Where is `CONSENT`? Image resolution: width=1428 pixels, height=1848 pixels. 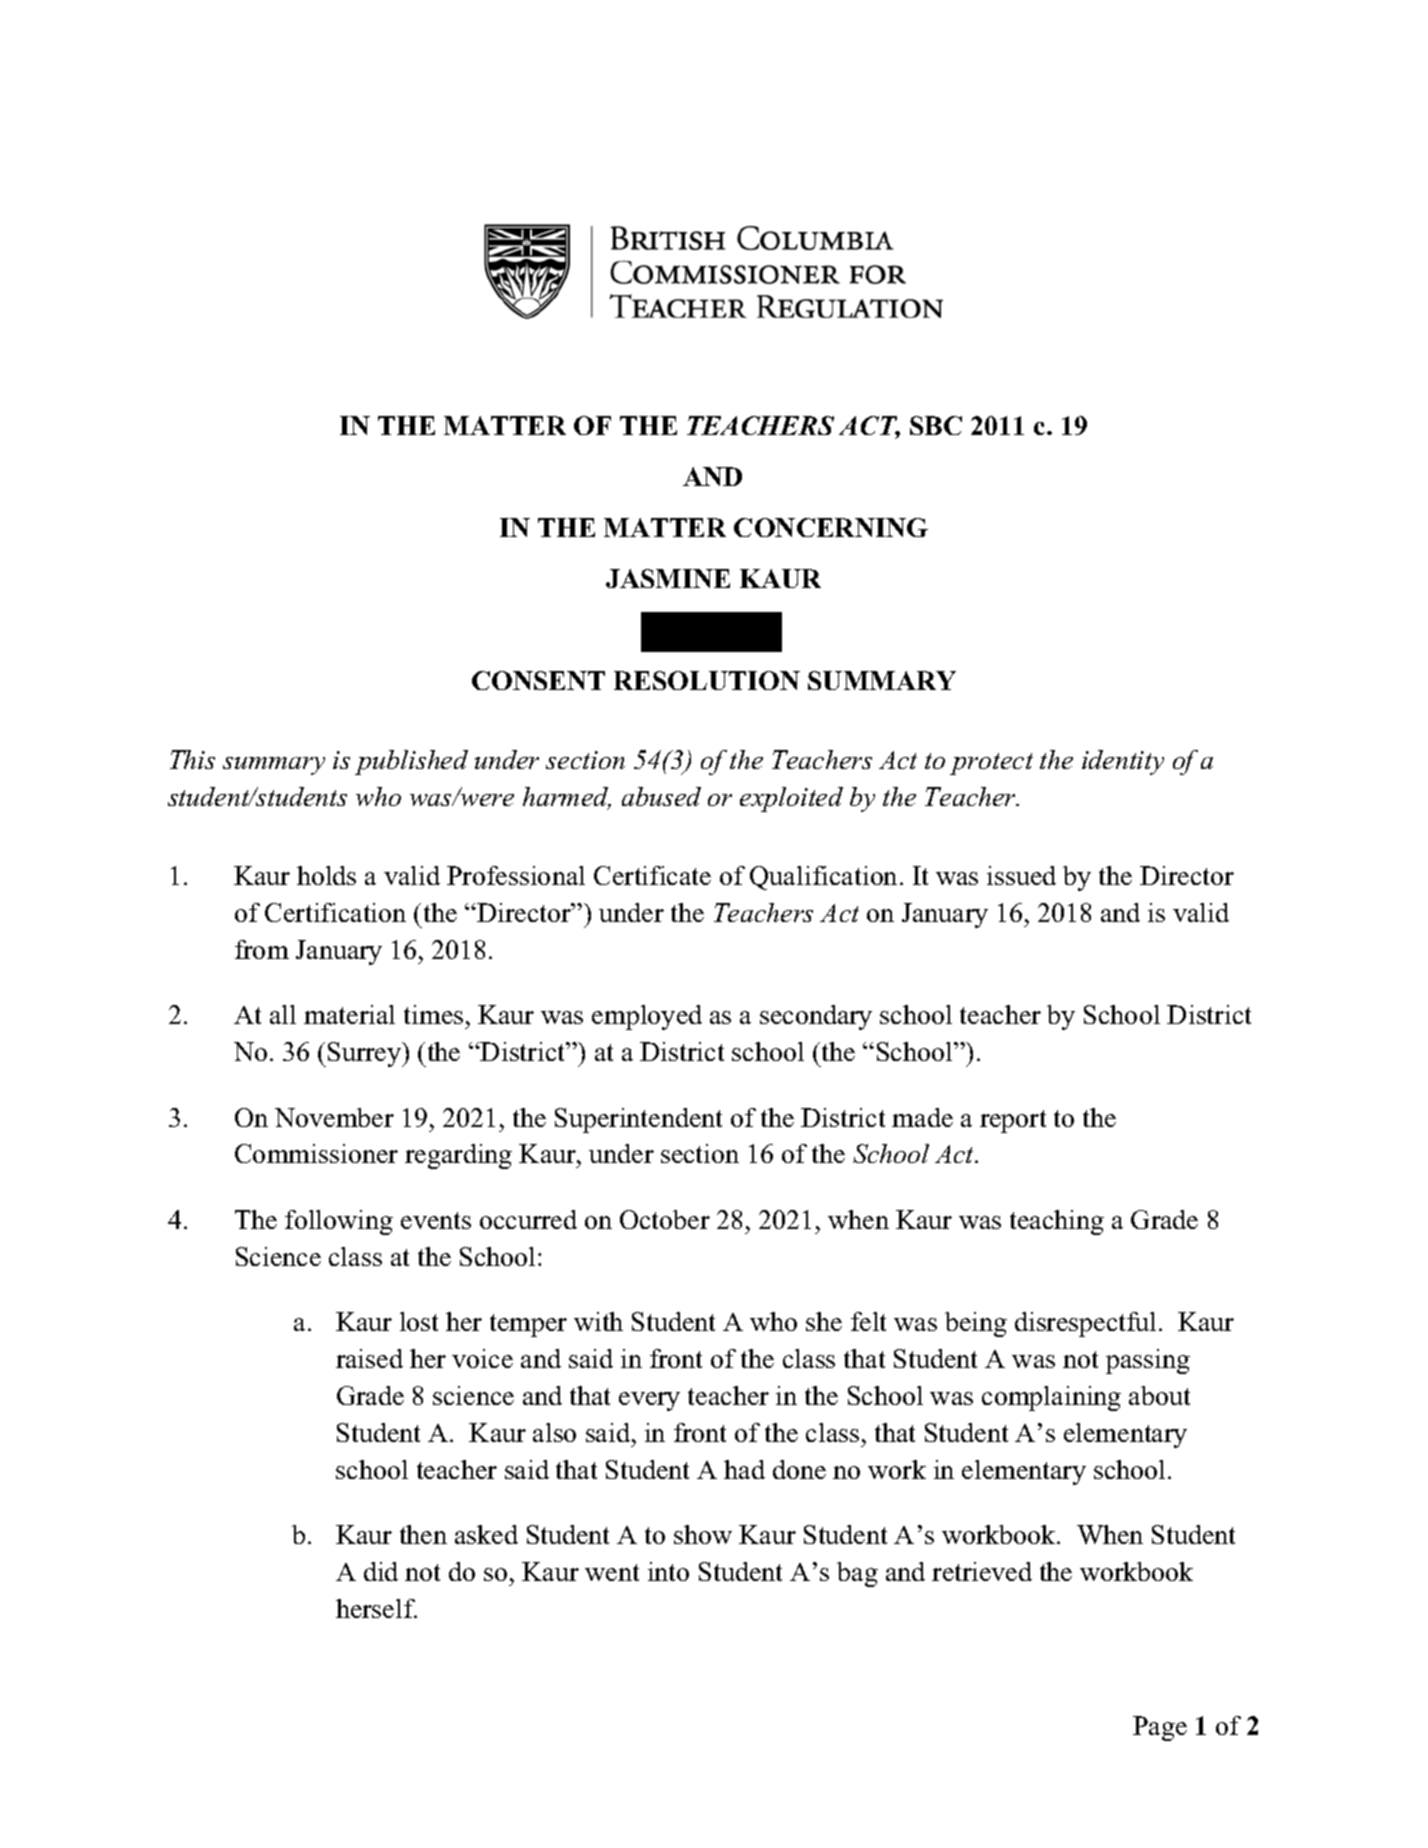 CONSENT is located at coordinates (538, 680).
